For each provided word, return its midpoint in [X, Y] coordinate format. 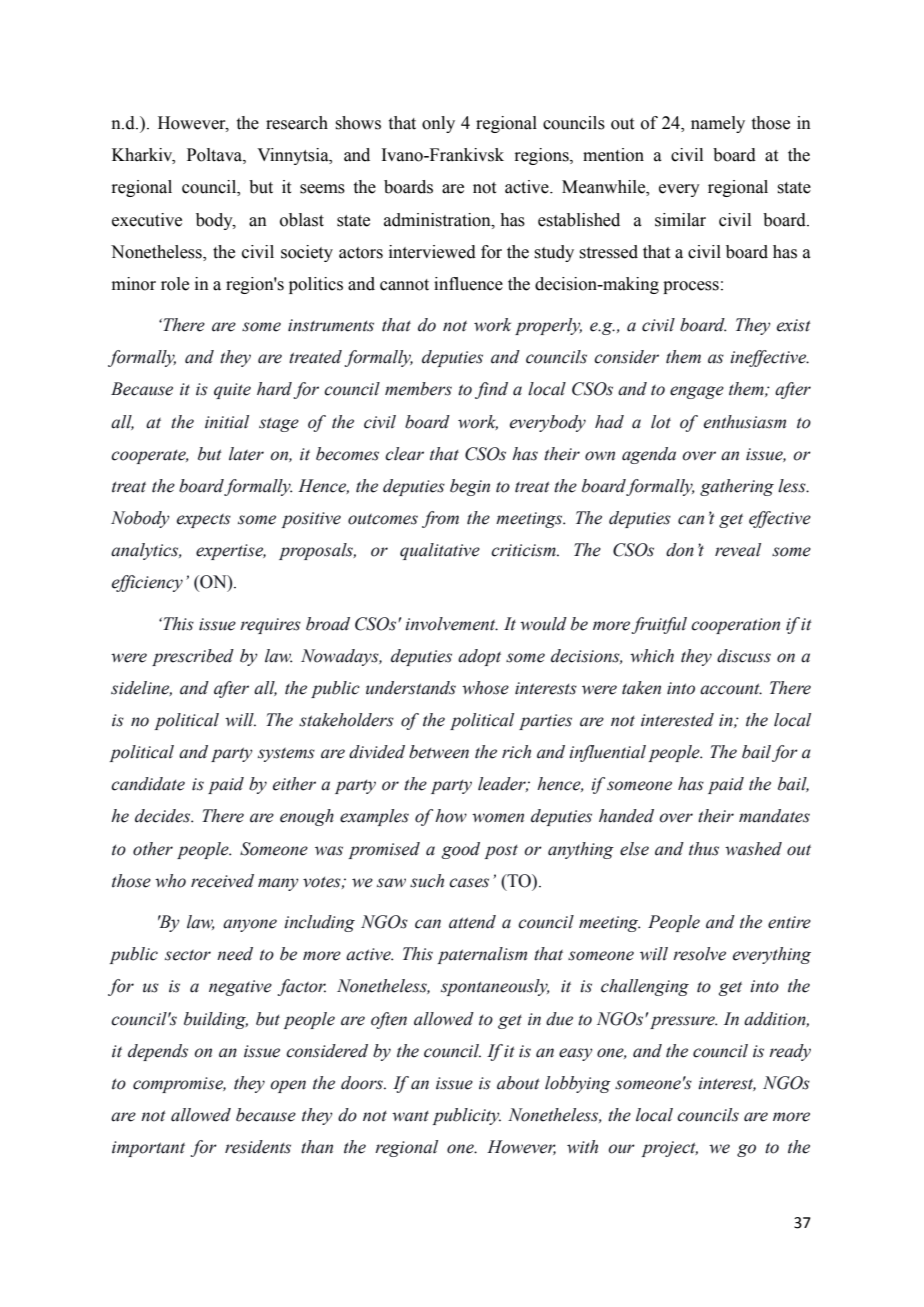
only [438, 124]
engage [697, 392]
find [491, 390]
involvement [451, 624]
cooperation [735, 626]
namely [718, 124]
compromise [179, 1085]
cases [469, 883]
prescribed [193, 657]
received [222, 881]
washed [753, 849]
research [297, 123]
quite [232, 391]
